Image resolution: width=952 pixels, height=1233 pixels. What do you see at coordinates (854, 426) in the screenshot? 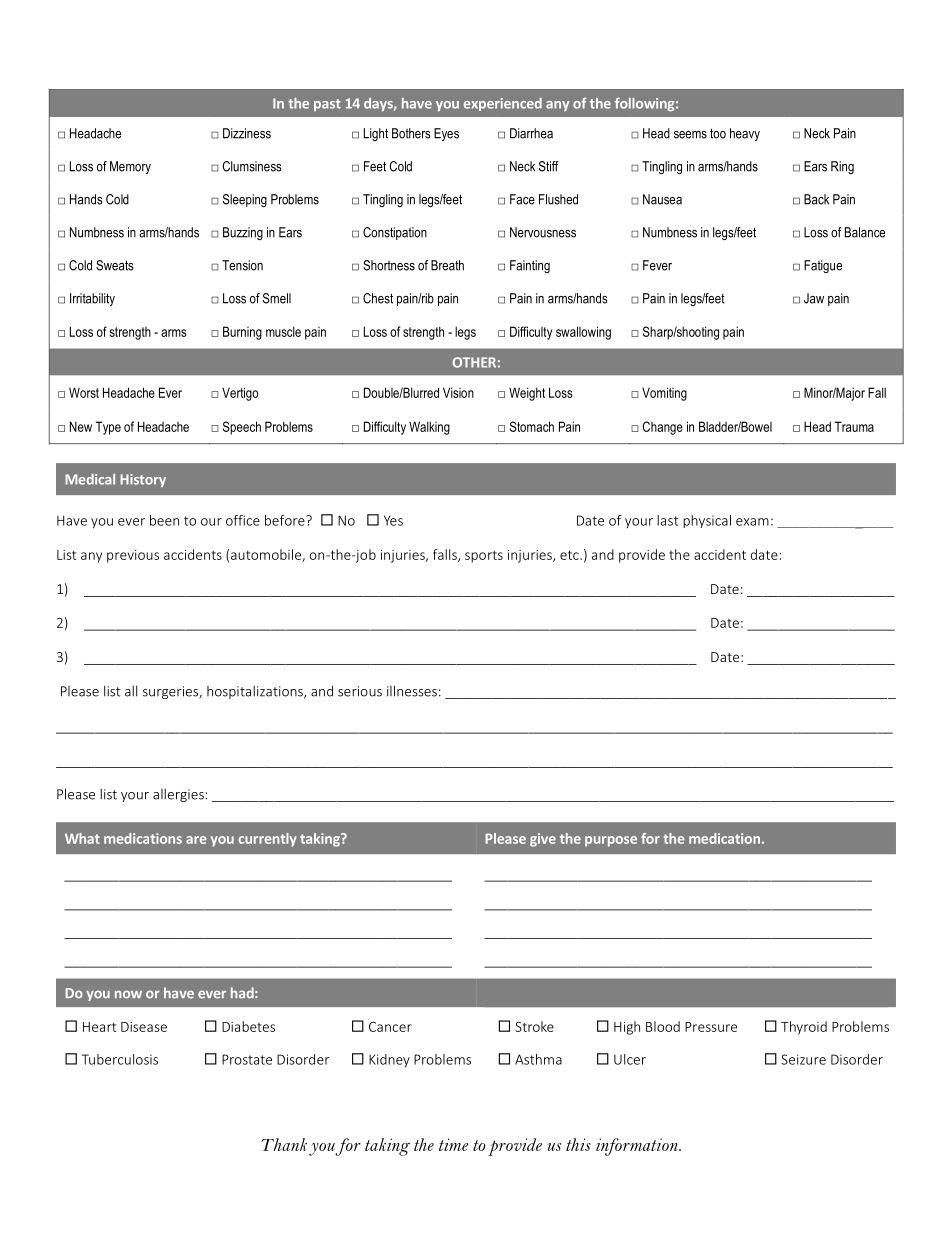
I see `Trauma` at bounding box center [854, 426].
